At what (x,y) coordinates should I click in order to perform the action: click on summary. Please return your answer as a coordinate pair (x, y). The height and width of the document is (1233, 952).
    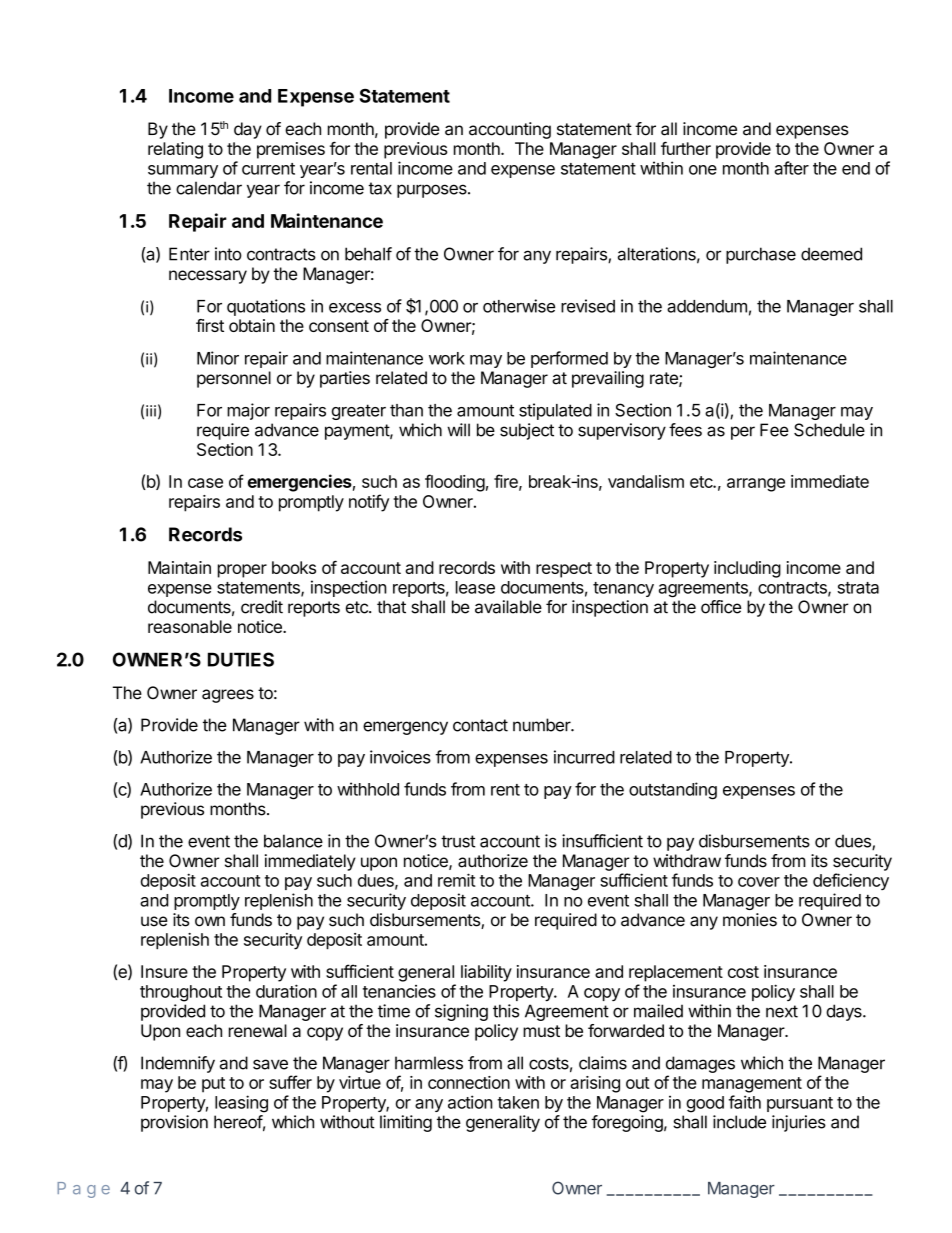
    Looking at the image, I should click on (183, 171).
